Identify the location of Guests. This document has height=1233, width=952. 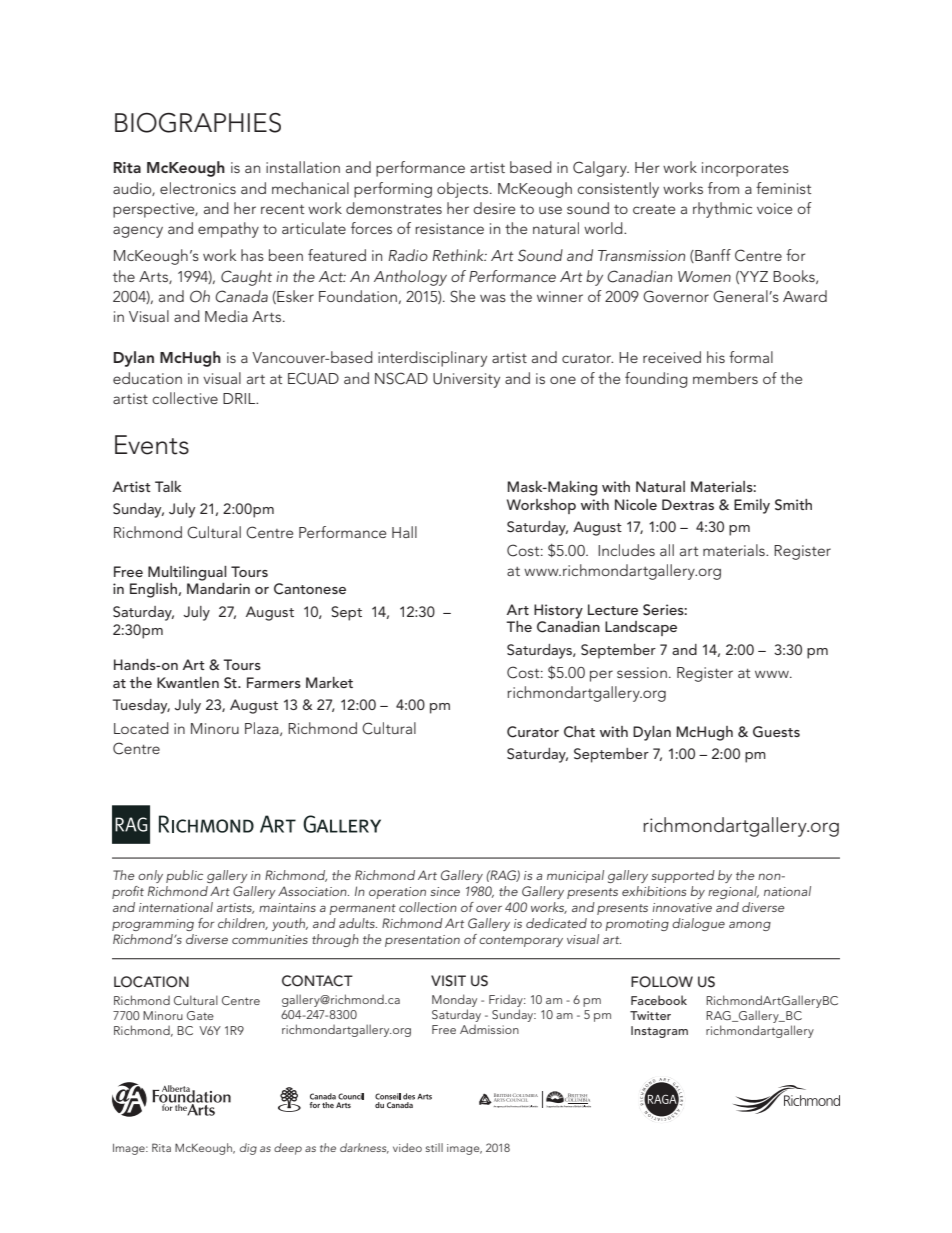
(776, 732).
